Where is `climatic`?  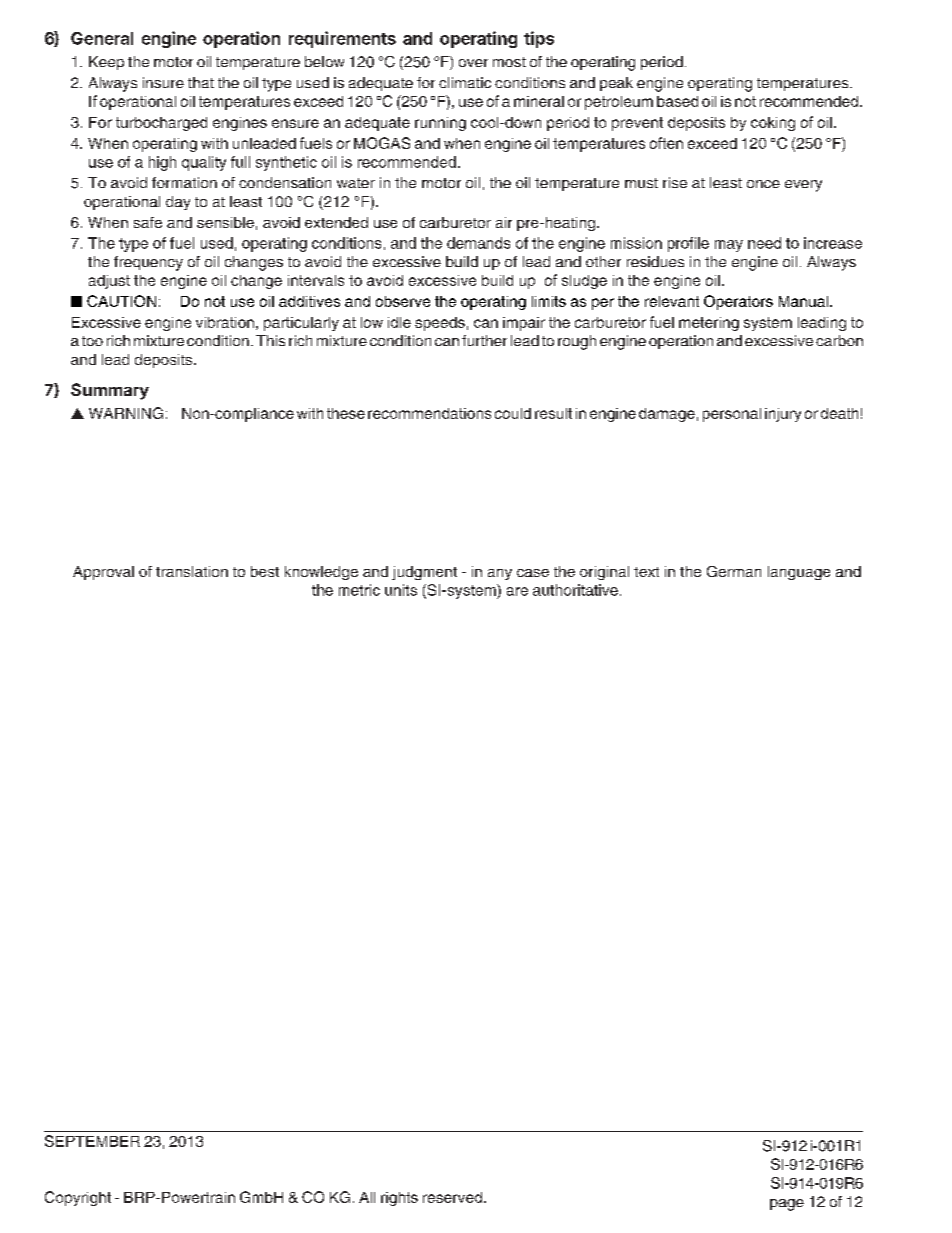 climatic is located at coordinates (465, 82).
